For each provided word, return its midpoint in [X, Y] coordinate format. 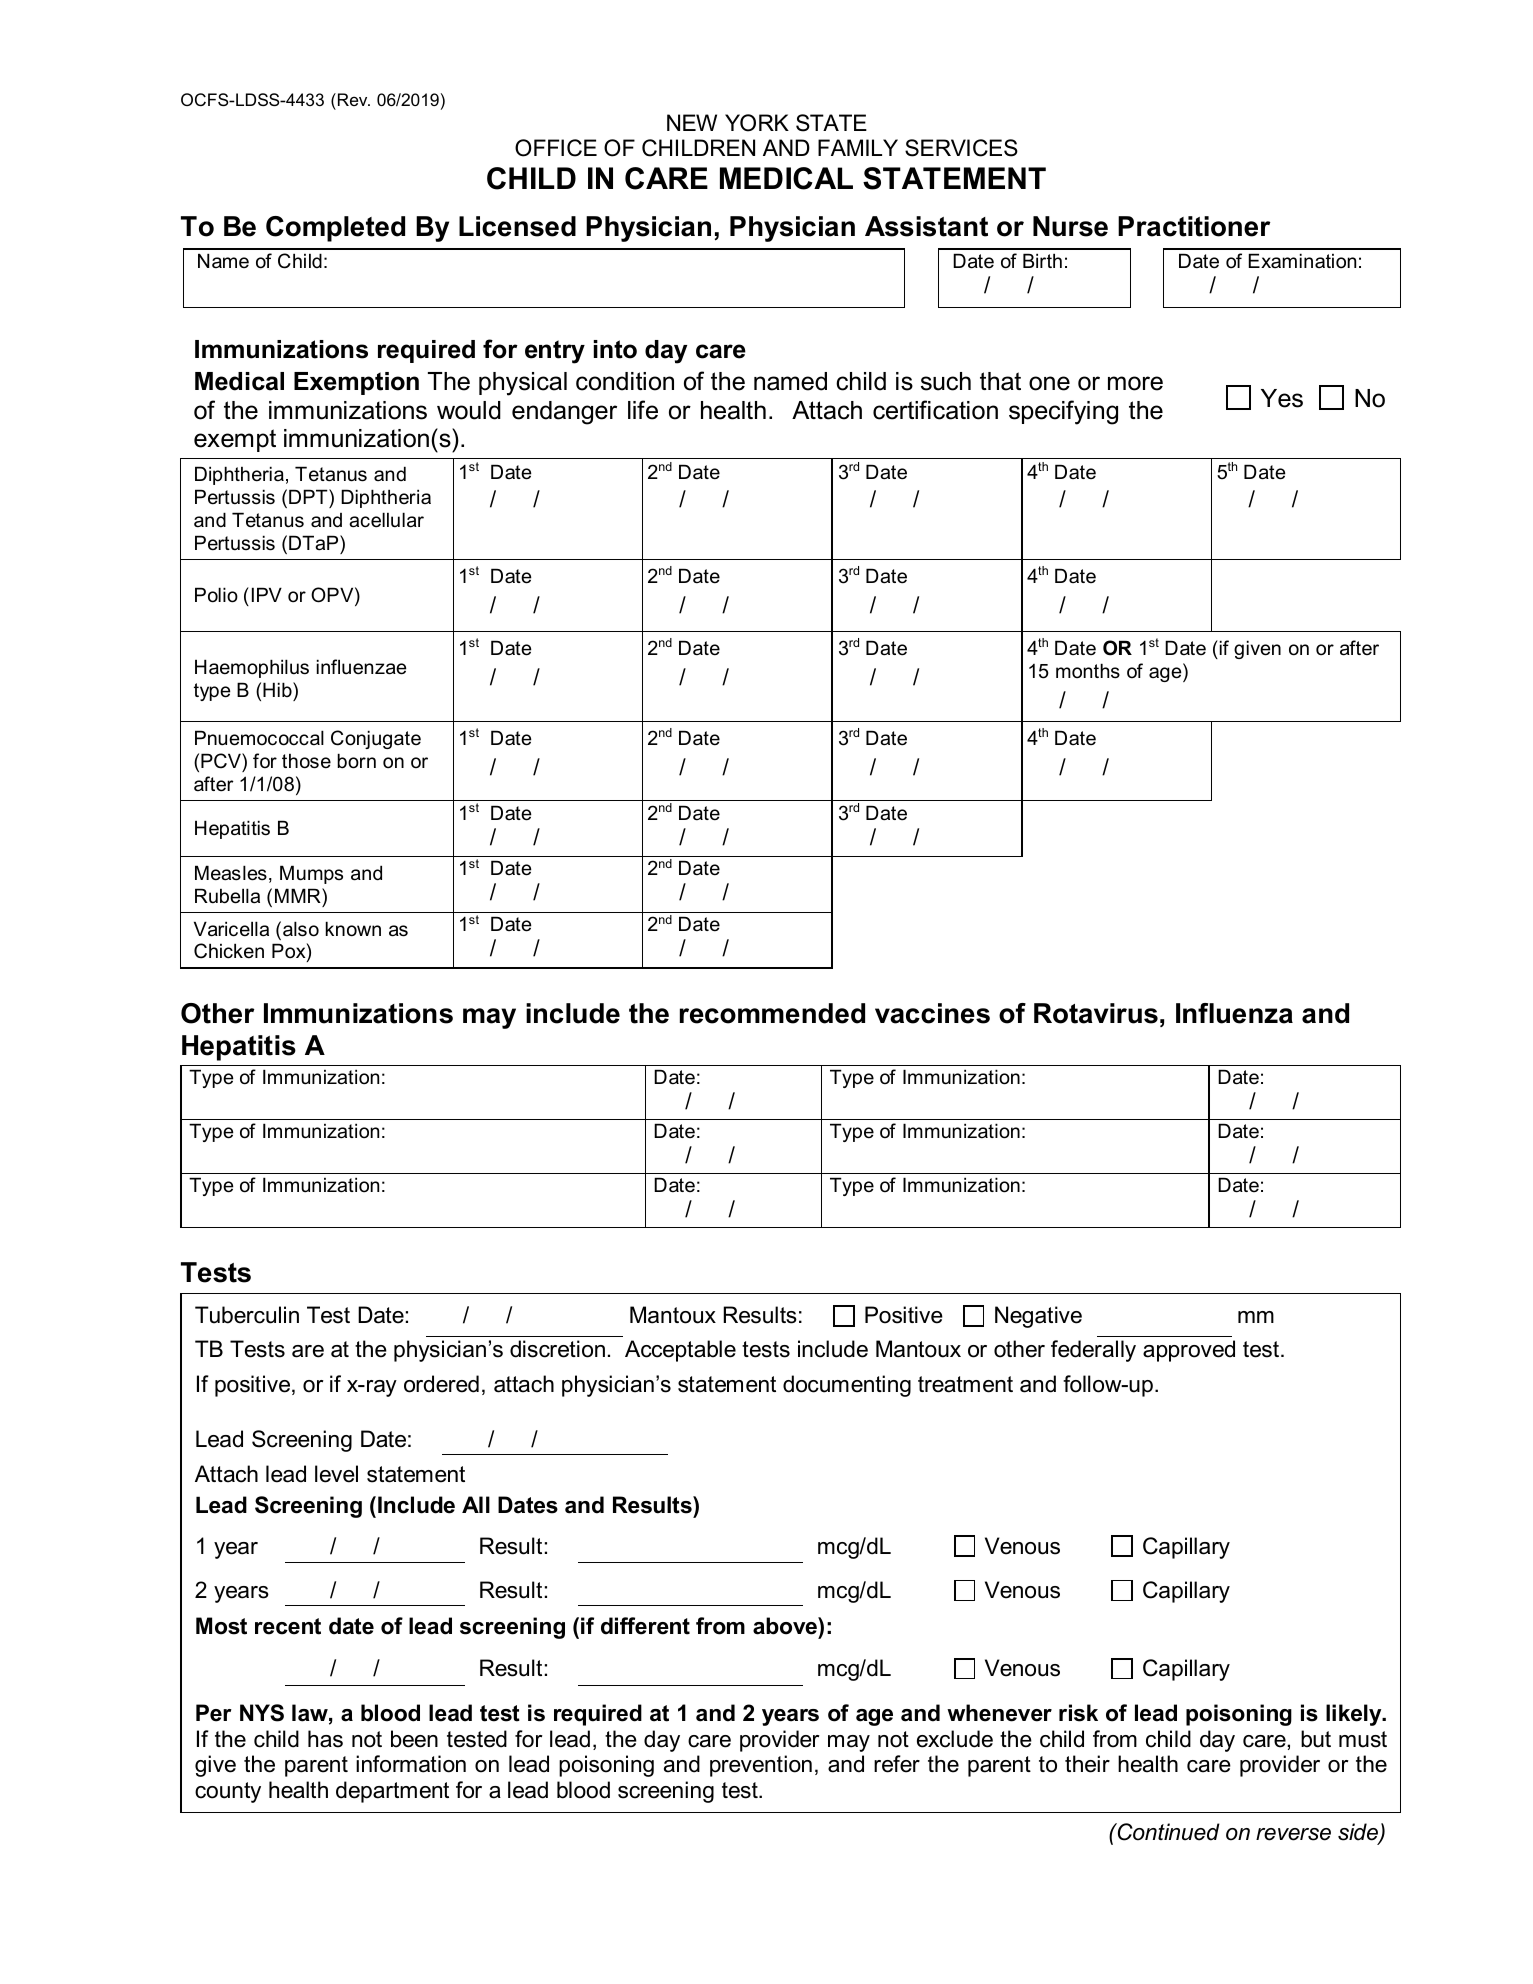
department [392, 1792]
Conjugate [376, 739]
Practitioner [1194, 226]
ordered [441, 1384]
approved [1189, 1351]
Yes [1282, 398]
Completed [335, 229]
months [1088, 671]
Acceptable [680, 1351]
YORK [757, 123]
